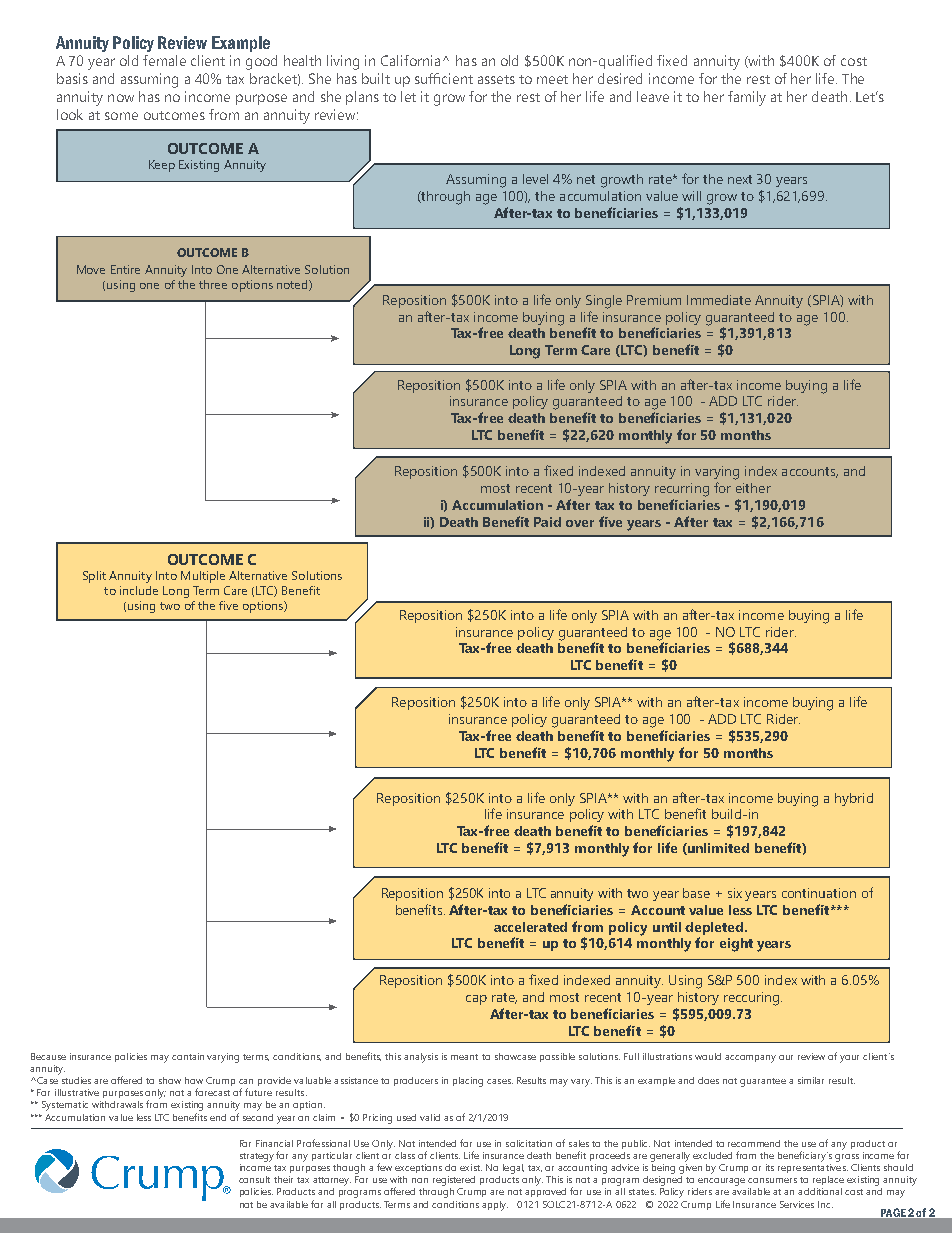  What do you see at coordinates (139, 590) in the screenshot?
I see `include` at bounding box center [139, 590].
